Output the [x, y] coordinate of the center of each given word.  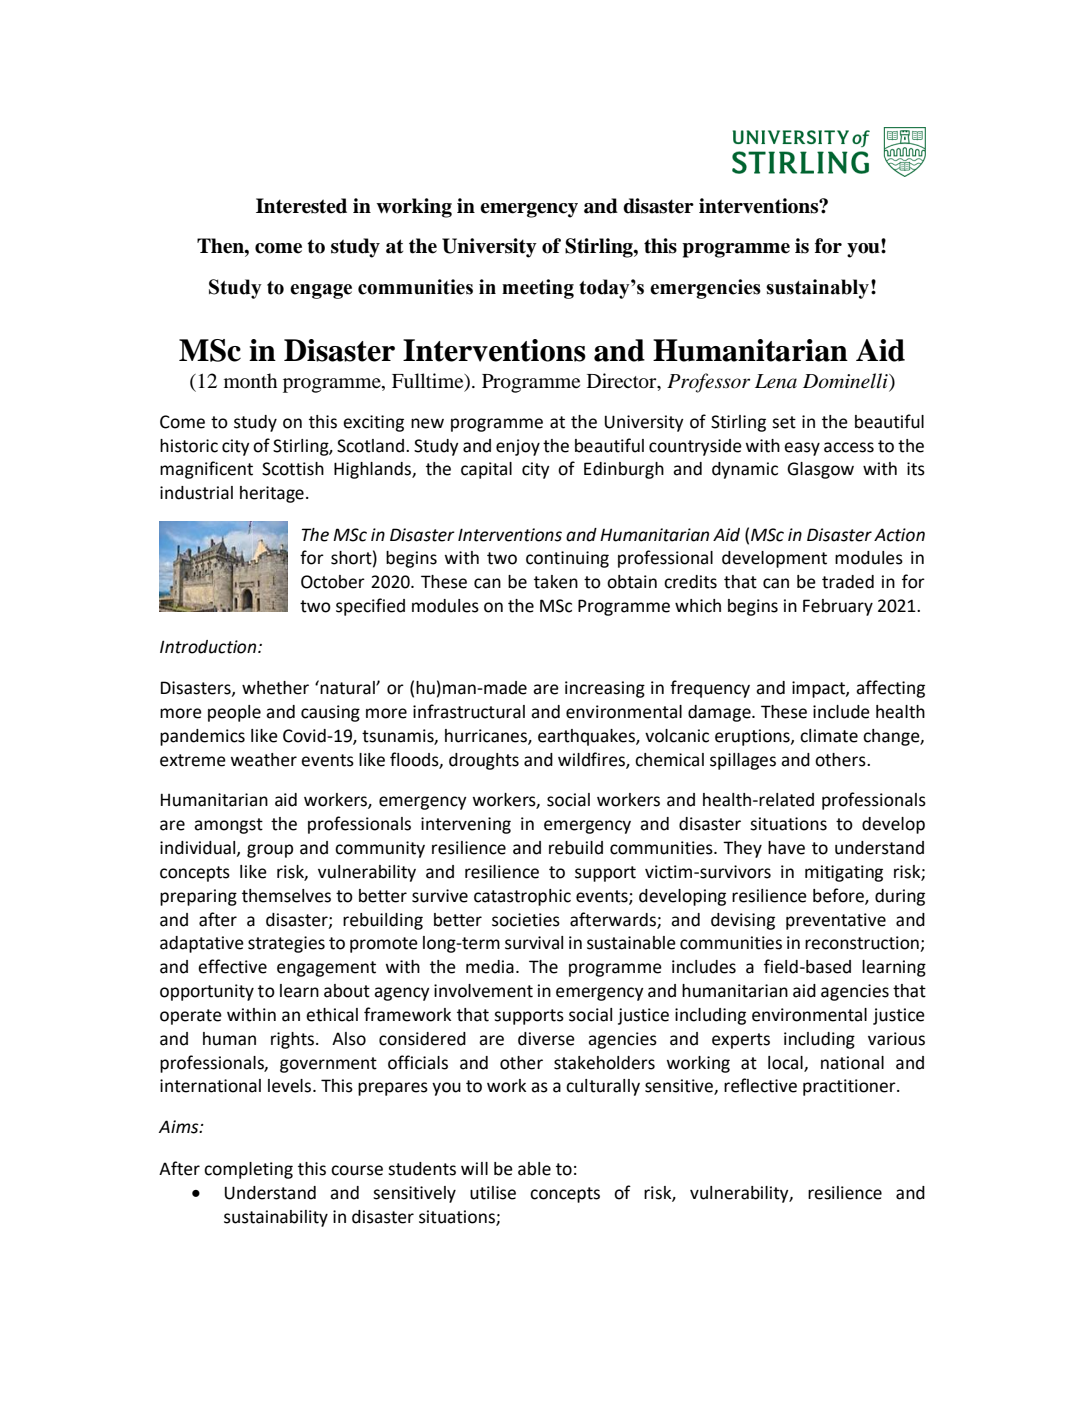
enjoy [518, 447]
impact [819, 689]
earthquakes [587, 737]
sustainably [817, 289]
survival [534, 943]
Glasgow [820, 470]
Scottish [293, 469]
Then [221, 246]
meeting [538, 289]
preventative [836, 921]
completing [248, 1170]
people [234, 713]
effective [232, 966]
